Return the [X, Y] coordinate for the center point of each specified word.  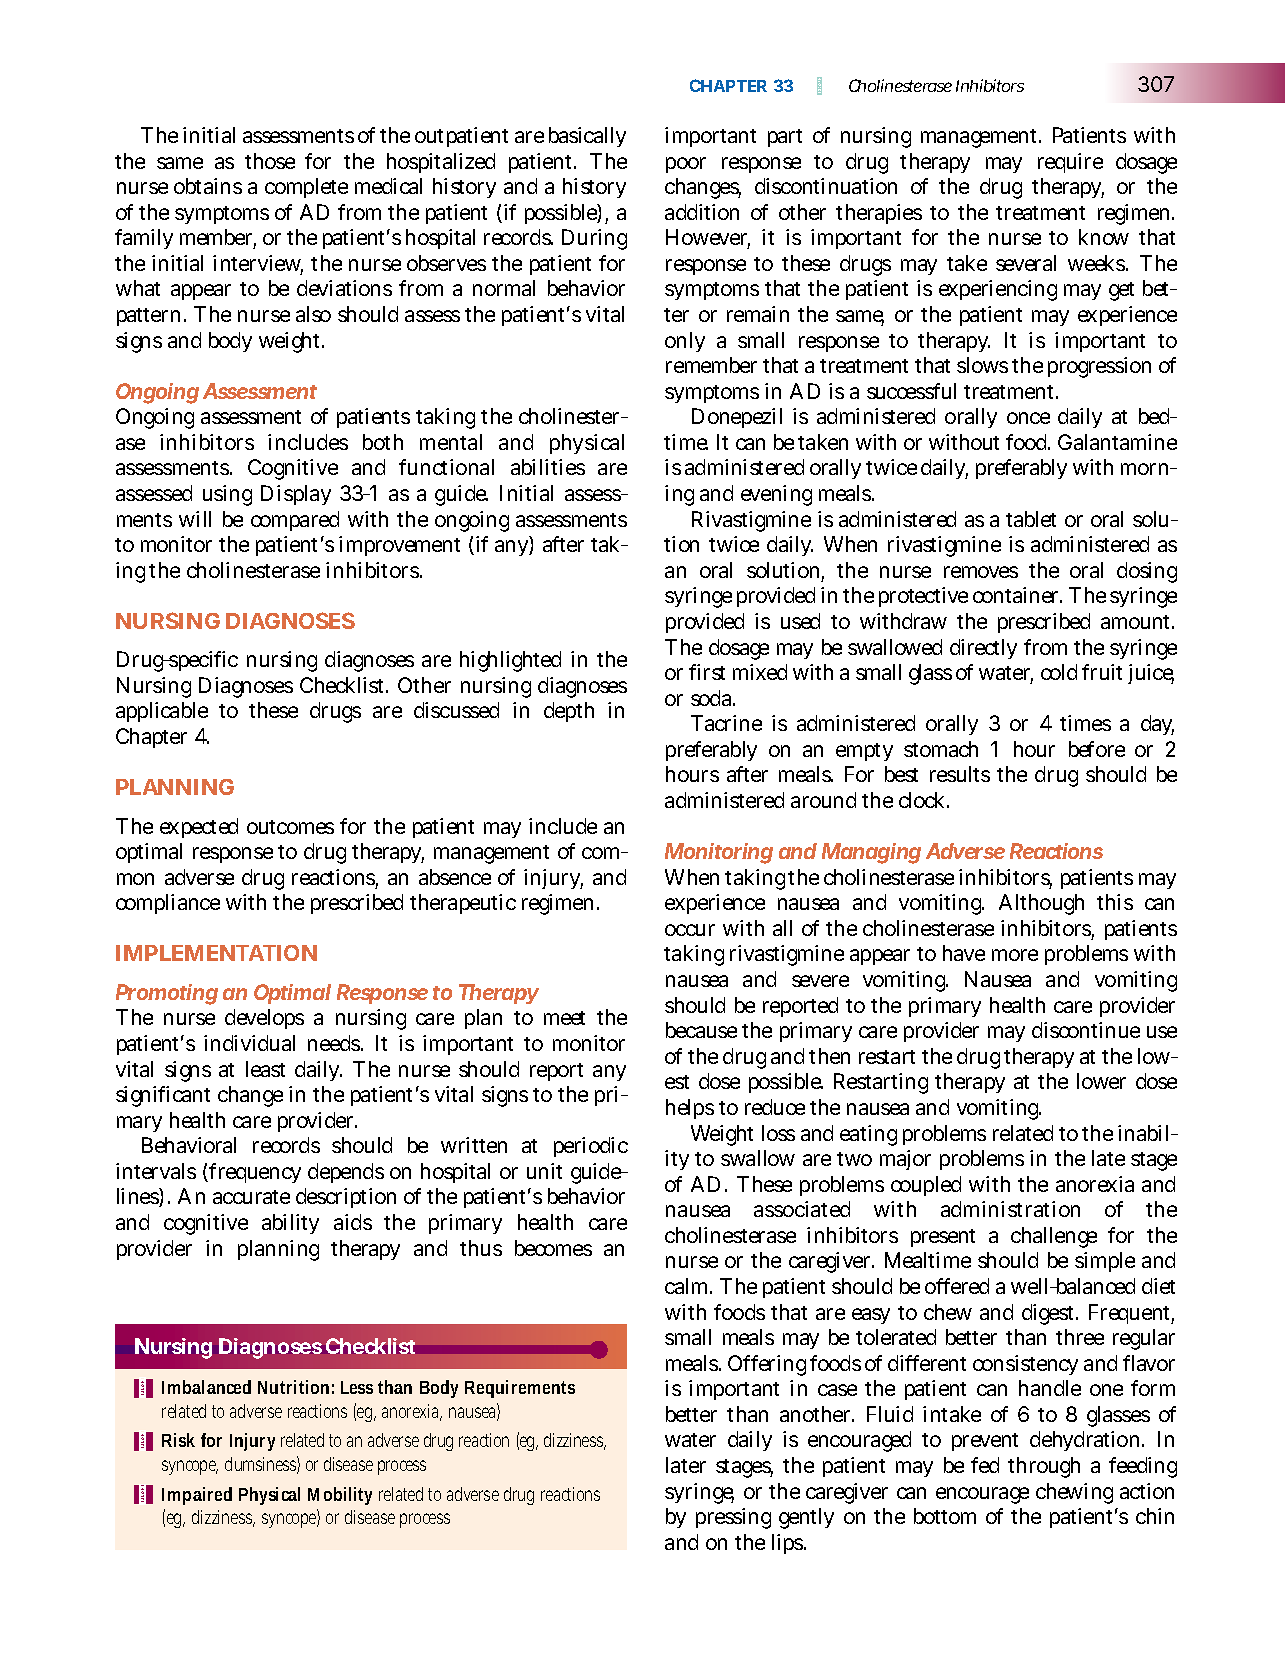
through [1044, 1467]
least [265, 1069]
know [1104, 237]
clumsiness [262, 1465]
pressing [733, 1518]
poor [686, 165]
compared [295, 521]
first [707, 672]
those [270, 161]
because [701, 1030]
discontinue [1086, 1030]
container [1017, 595]
